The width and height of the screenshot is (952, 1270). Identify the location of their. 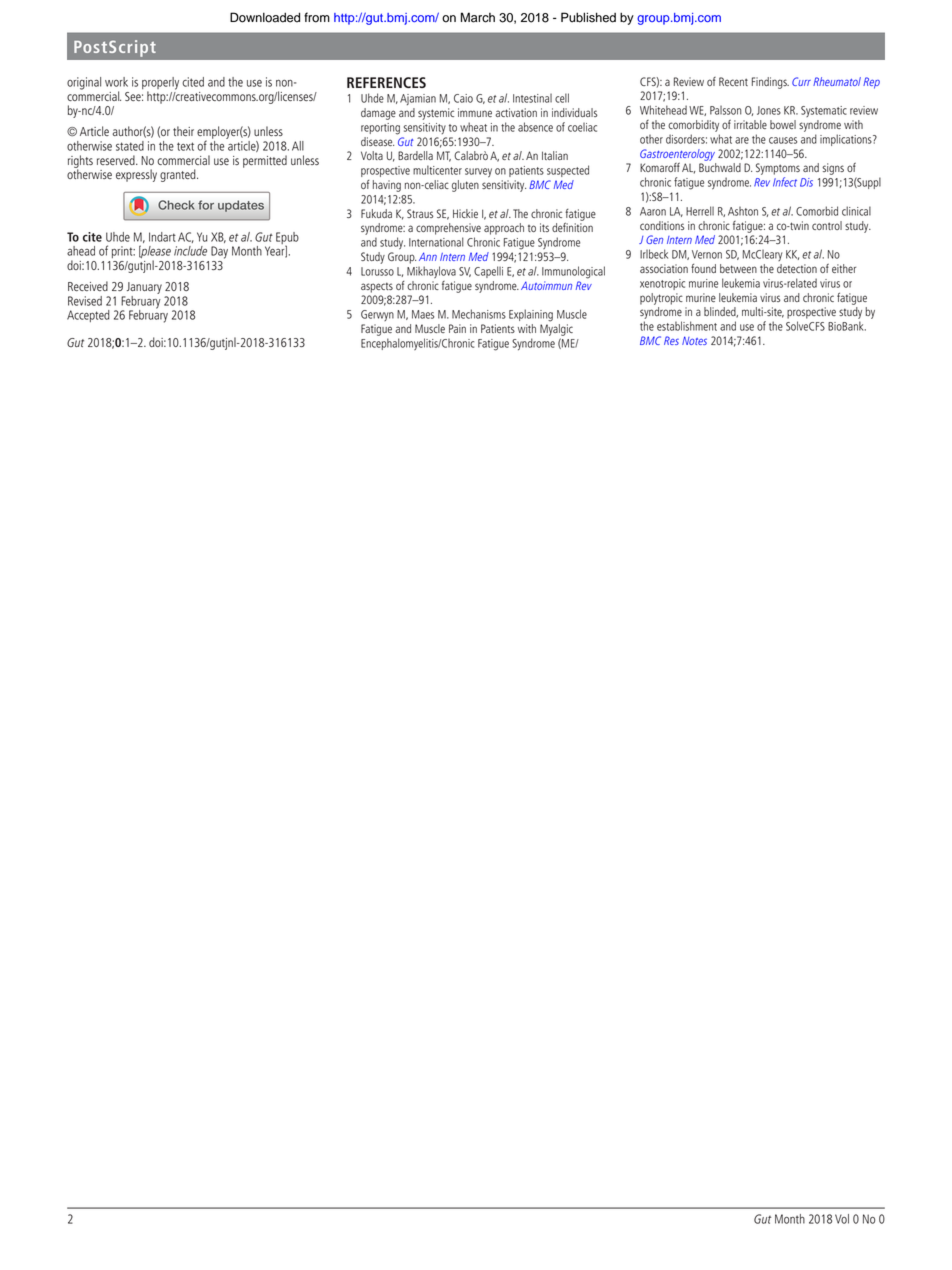
(183, 131).
